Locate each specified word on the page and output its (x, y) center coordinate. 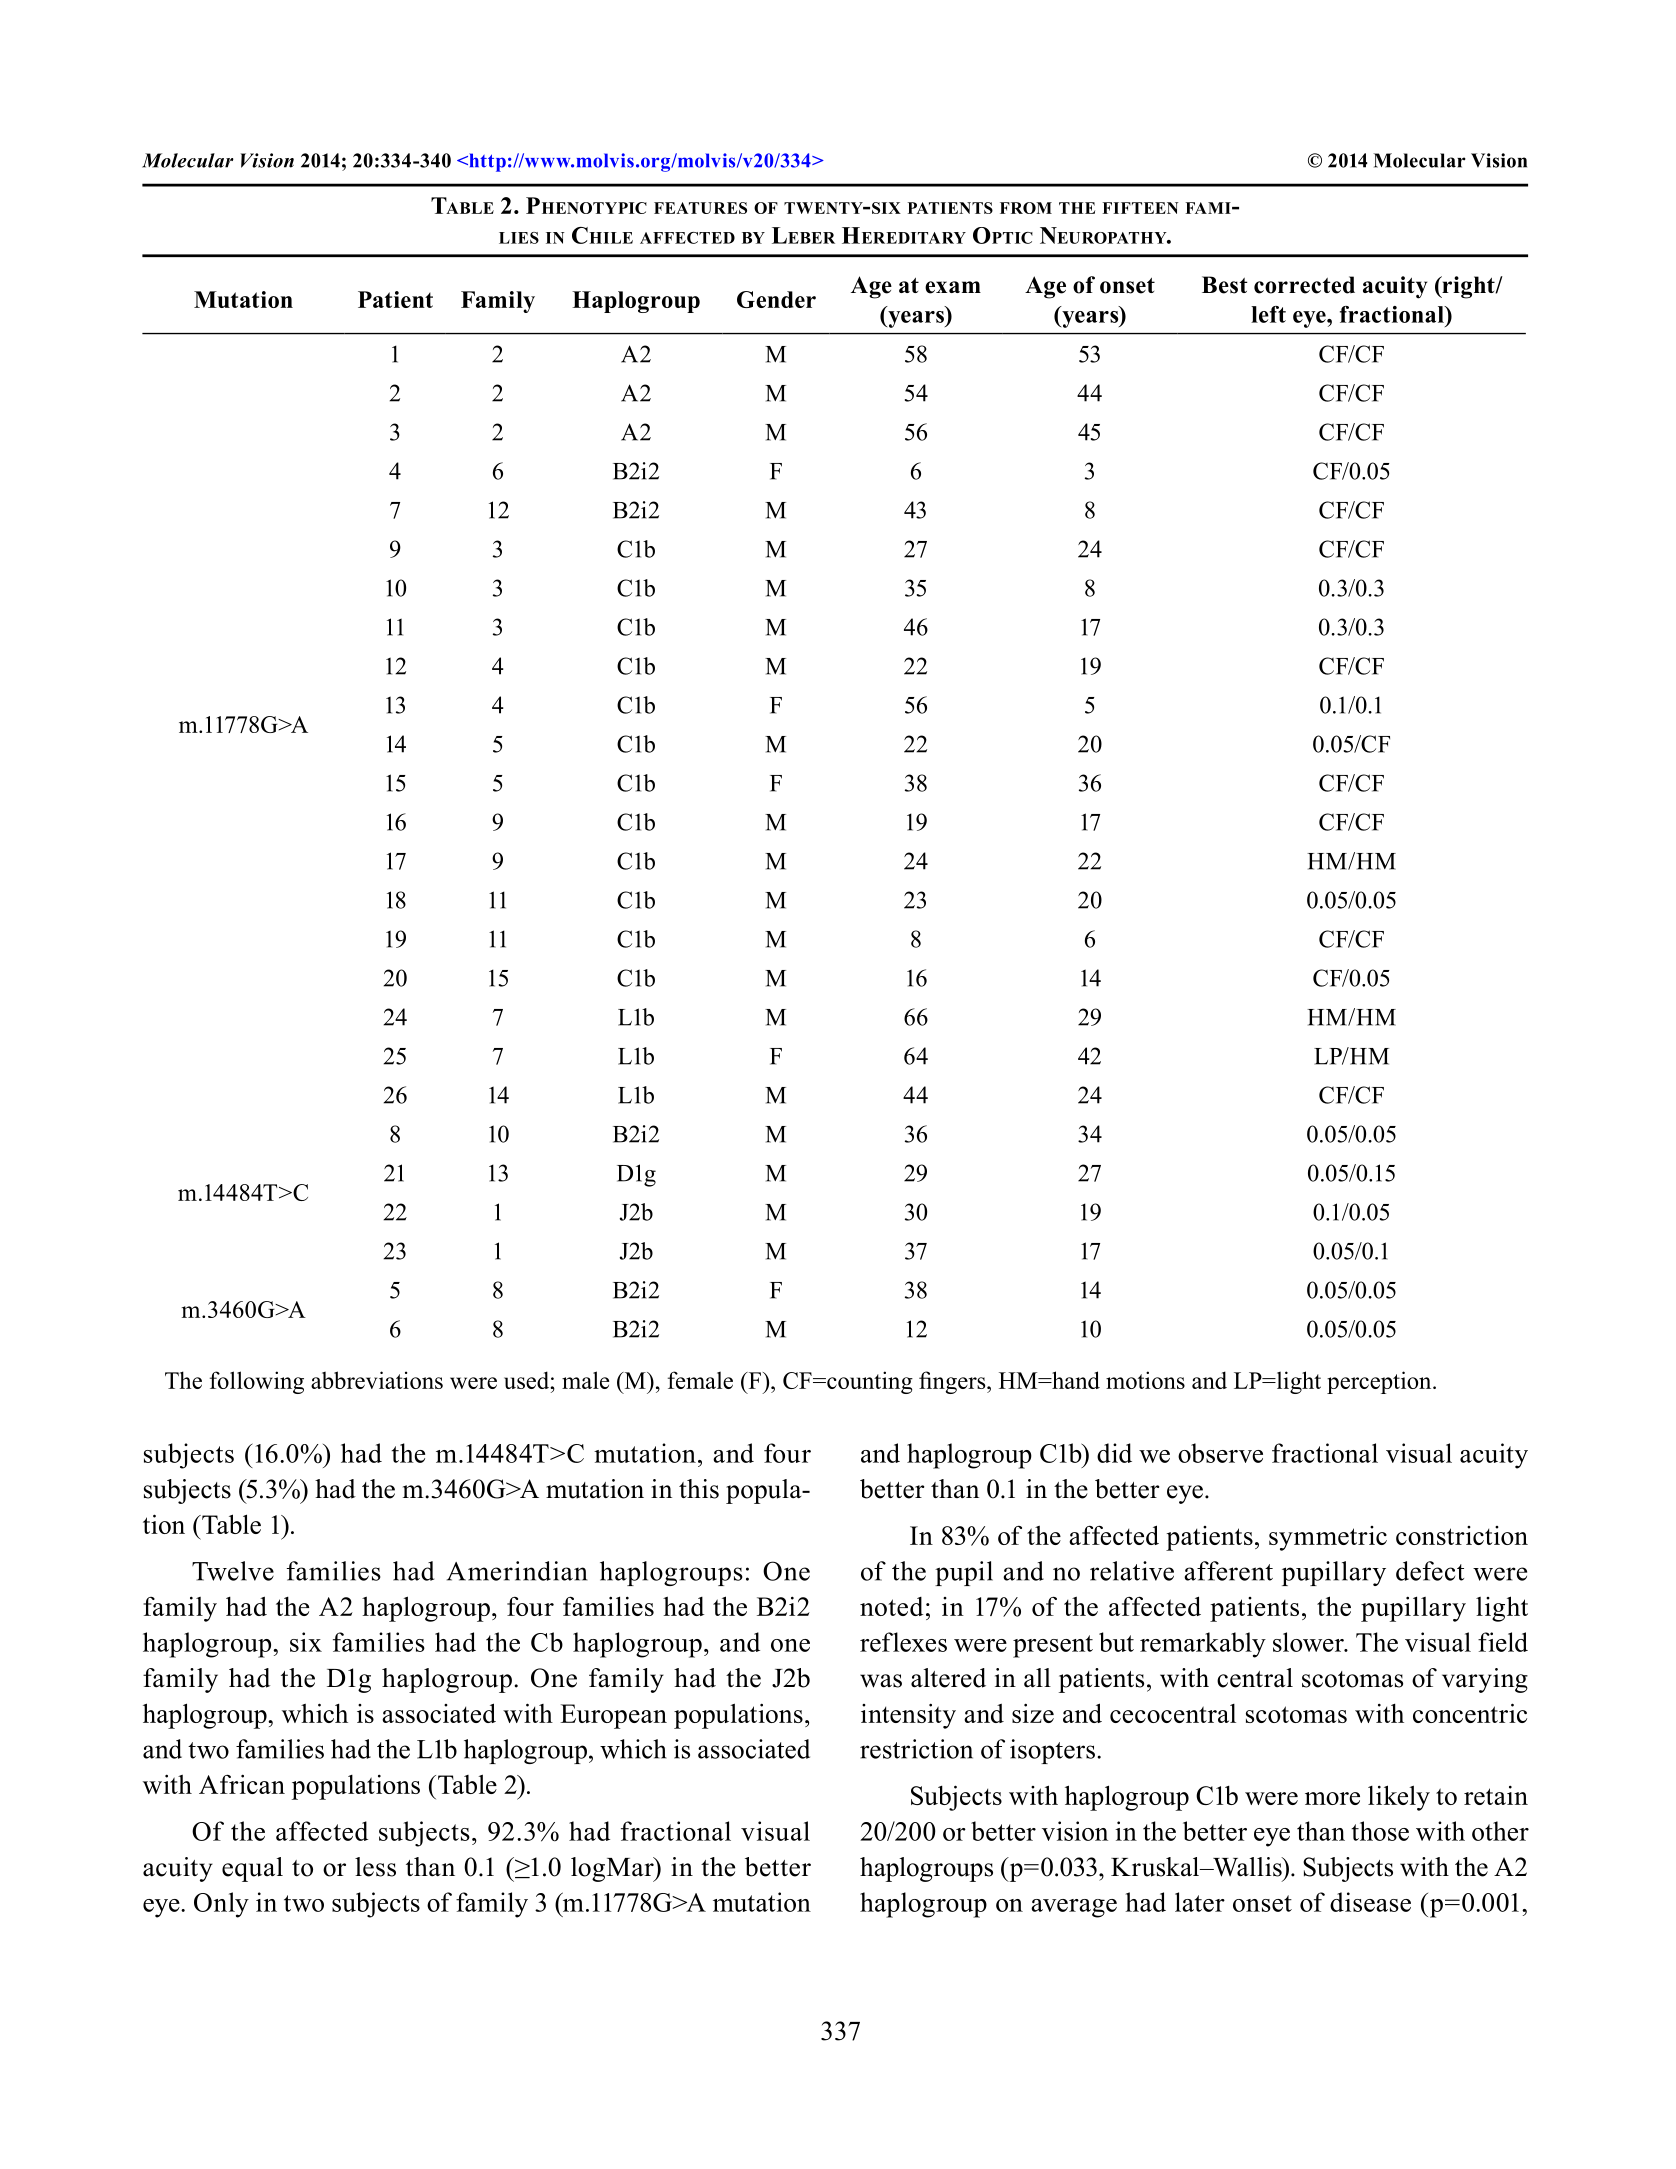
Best (1225, 285)
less (375, 1867)
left (1268, 314)
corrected (1304, 285)
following (257, 1382)
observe (1220, 1453)
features (700, 208)
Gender (776, 299)
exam (953, 287)
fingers (953, 1382)
